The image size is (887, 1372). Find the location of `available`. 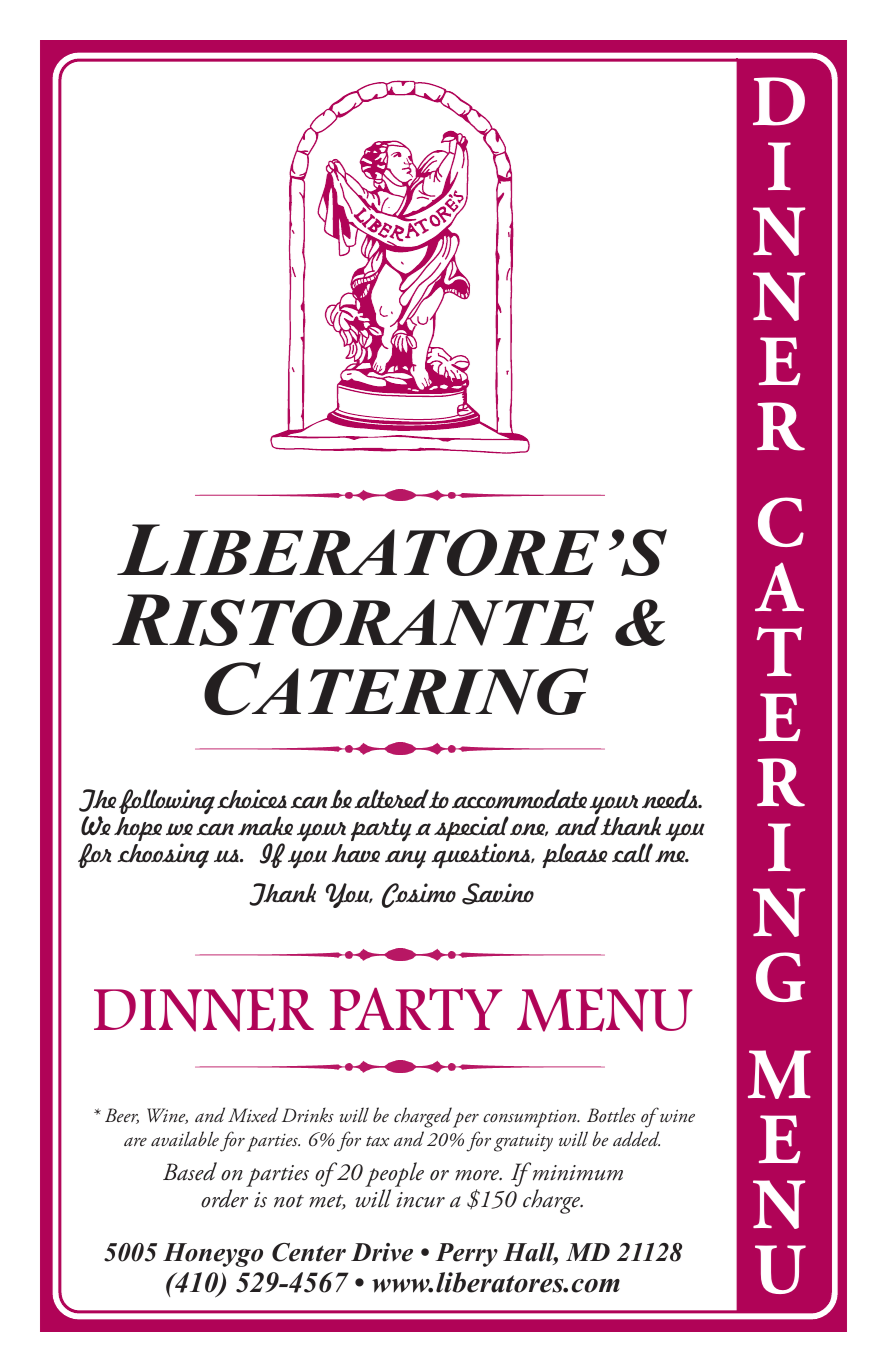

available is located at coordinates (185, 1138).
